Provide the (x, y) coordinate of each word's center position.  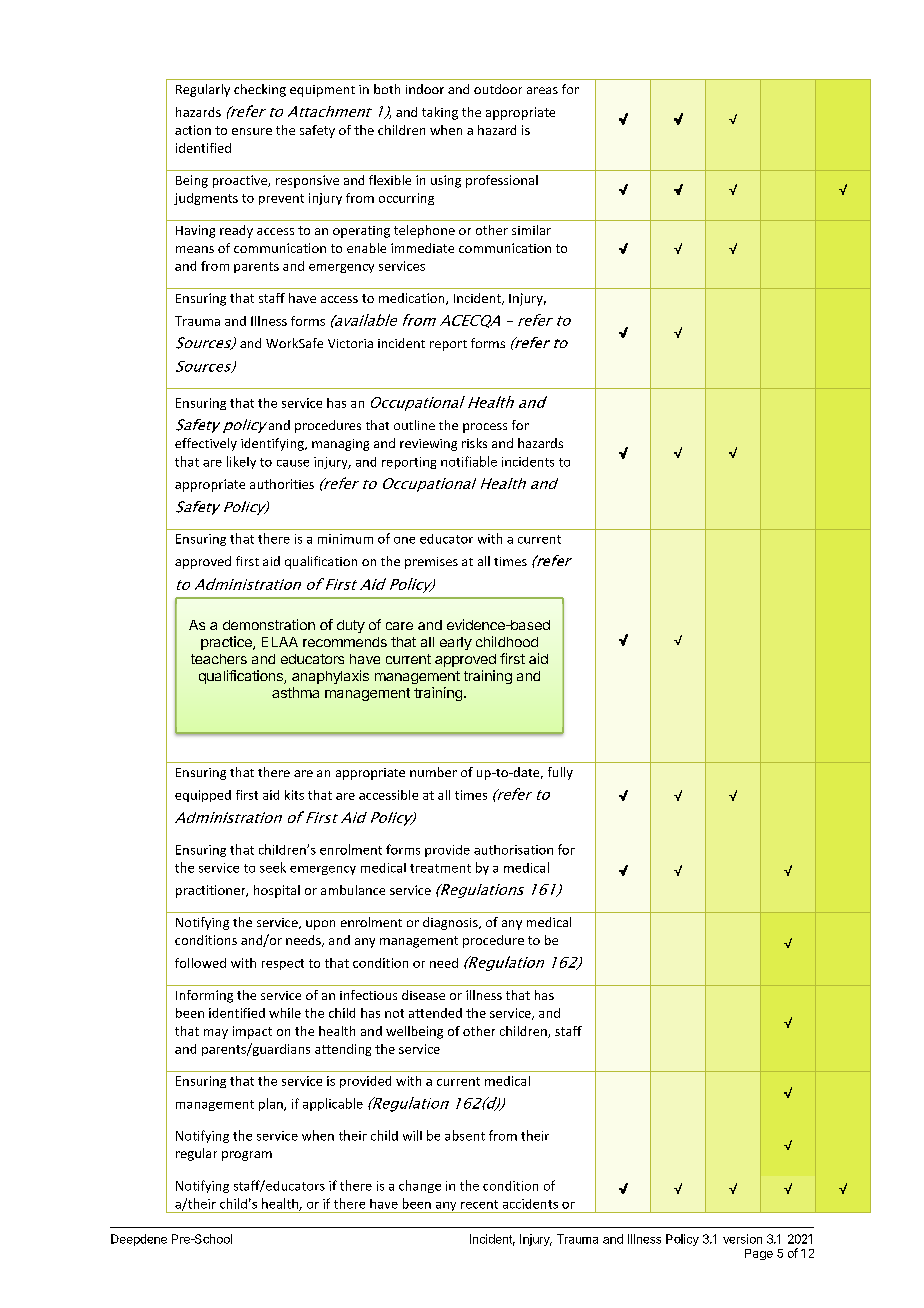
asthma (295, 692)
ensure (252, 131)
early (456, 643)
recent (479, 1204)
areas (542, 90)
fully (560, 773)
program (247, 1156)
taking (440, 113)
